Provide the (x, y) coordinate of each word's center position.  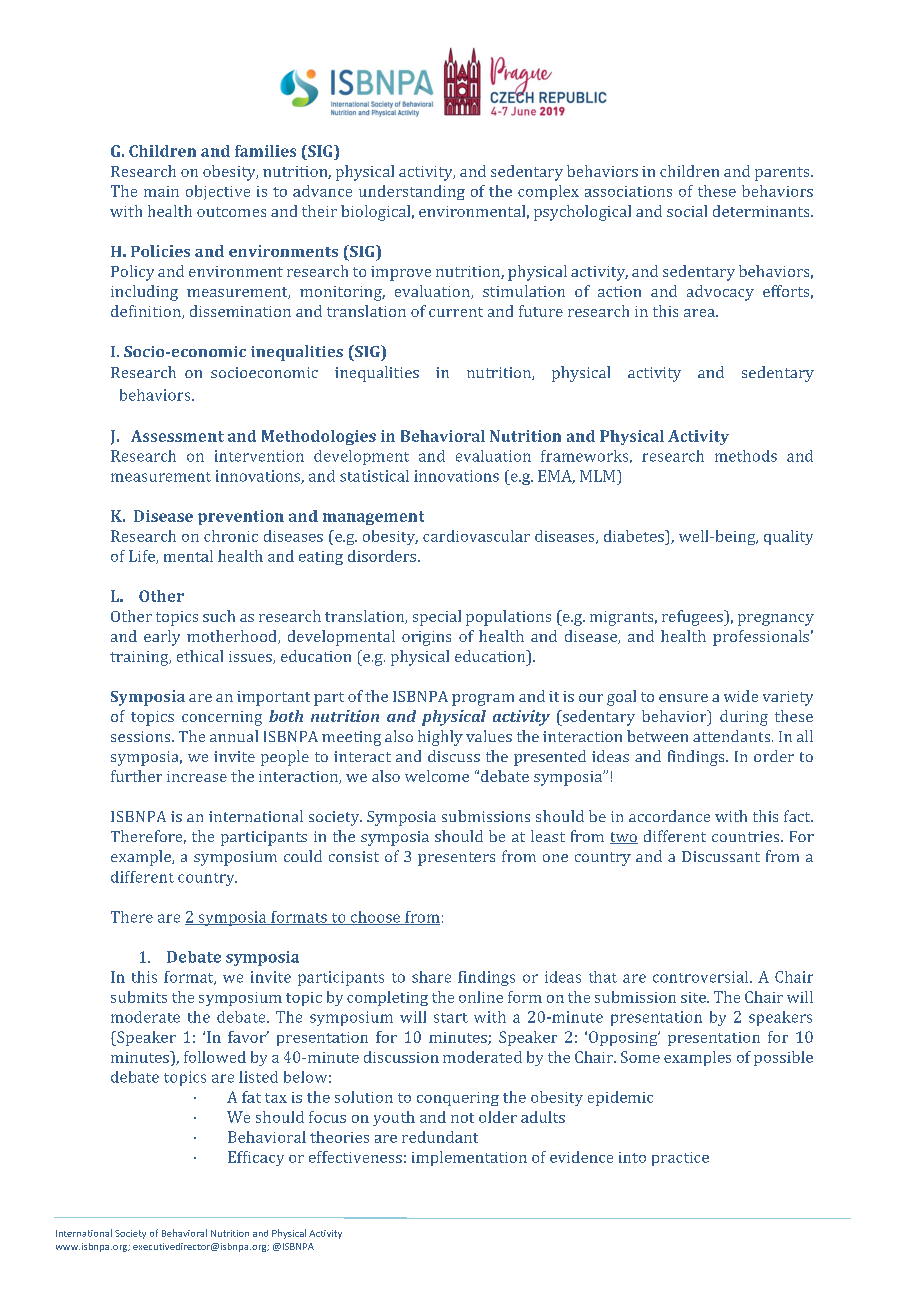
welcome (437, 776)
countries (747, 836)
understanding (412, 192)
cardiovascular (476, 536)
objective (218, 192)
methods (746, 456)
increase (197, 776)
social (687, 211)
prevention (241, 517)
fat (251, 1097)
